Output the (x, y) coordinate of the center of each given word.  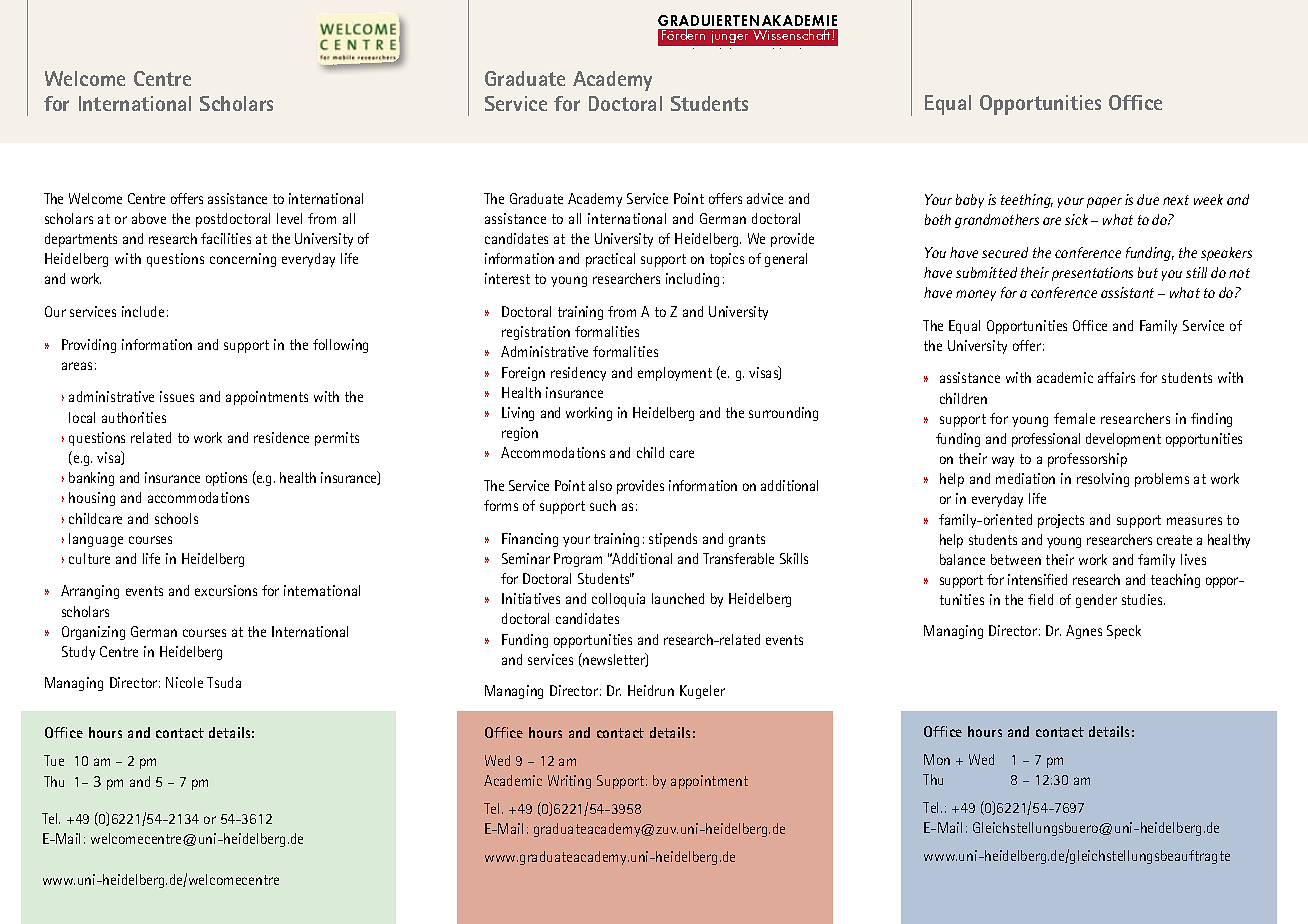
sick (1076, 219)
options (226, 479)
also (600, 485)
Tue (54, 760)
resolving (1103, 480)
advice (765, 198)
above (149, 218)
